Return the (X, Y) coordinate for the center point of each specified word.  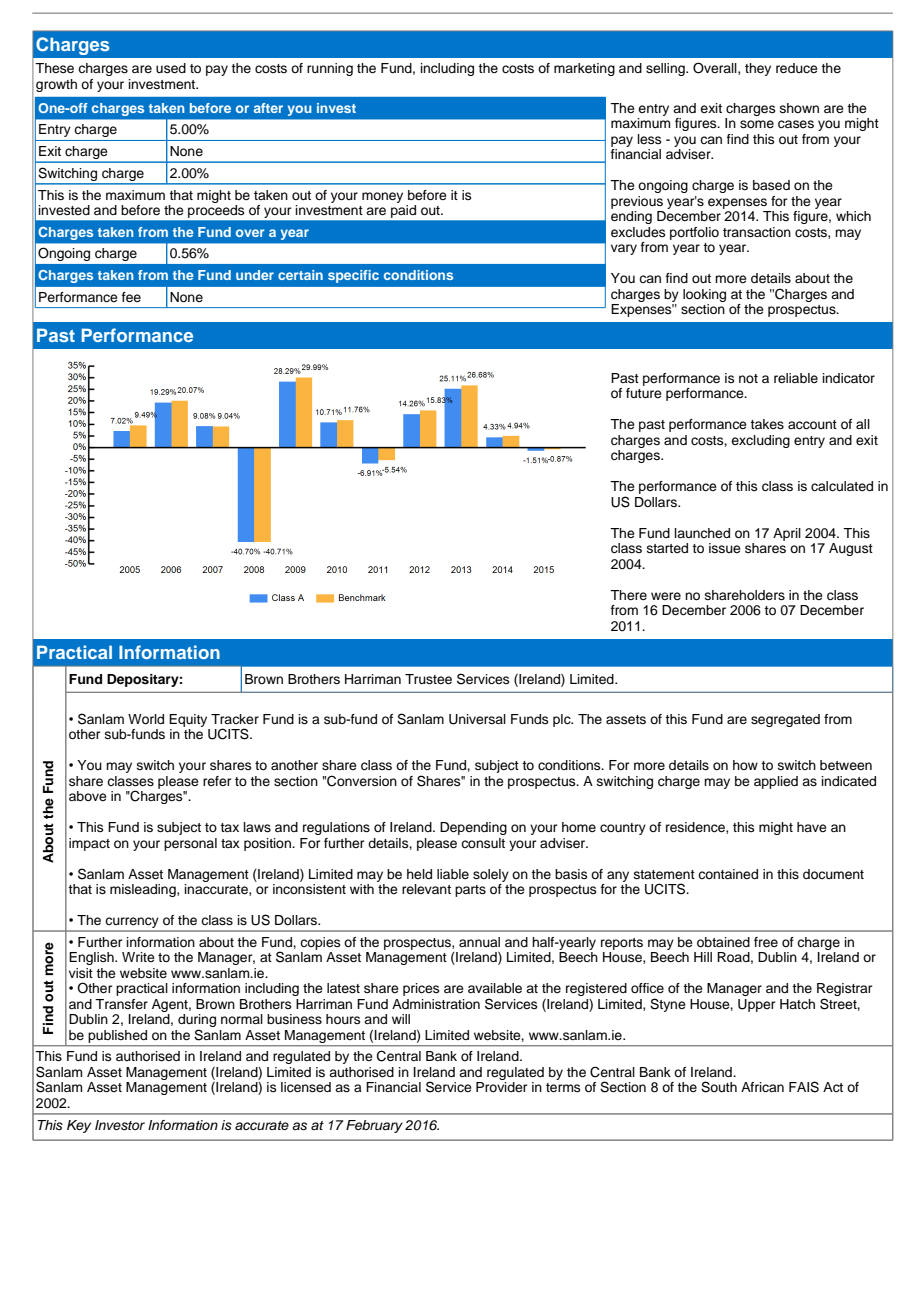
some (757, 124)
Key (79, 1126)
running (330, 69)
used (171, 68)
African (762, 1087)
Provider (501, 1087)
